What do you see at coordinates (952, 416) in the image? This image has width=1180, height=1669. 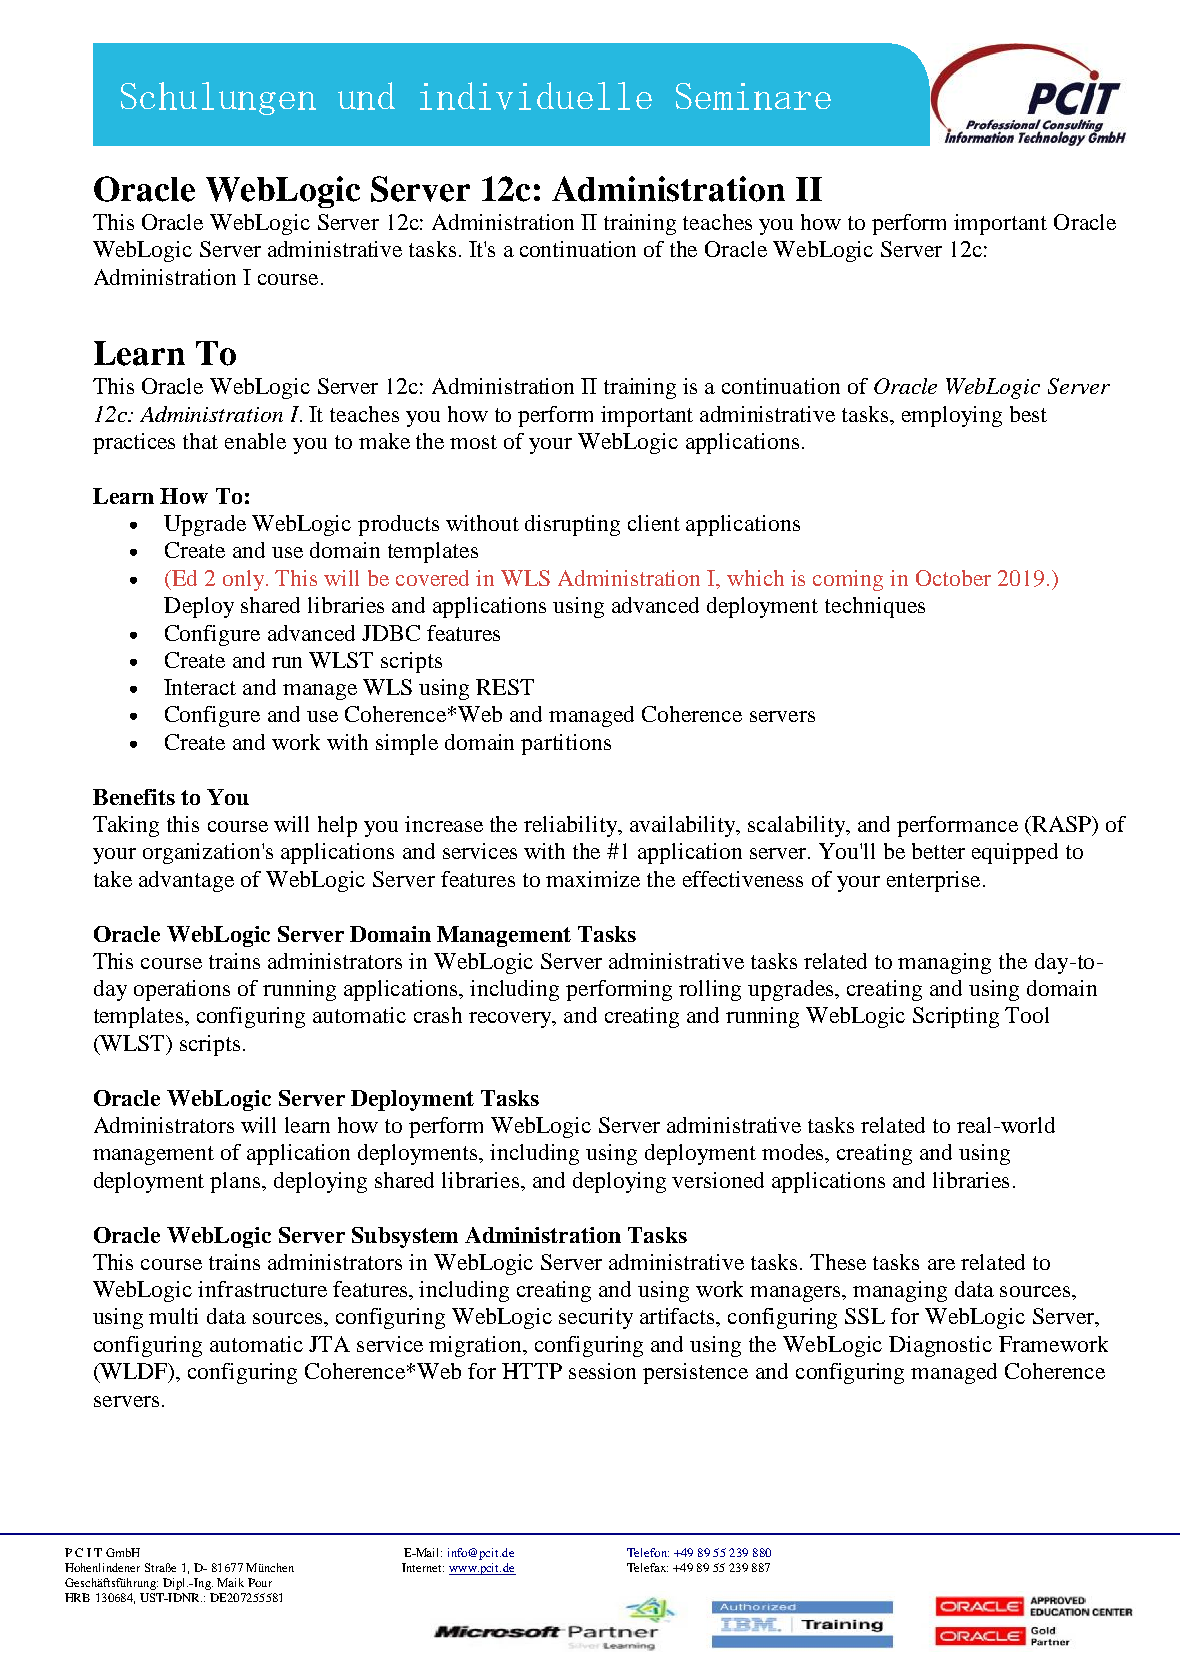 I see `employing` at bounding box center [952, 416].
